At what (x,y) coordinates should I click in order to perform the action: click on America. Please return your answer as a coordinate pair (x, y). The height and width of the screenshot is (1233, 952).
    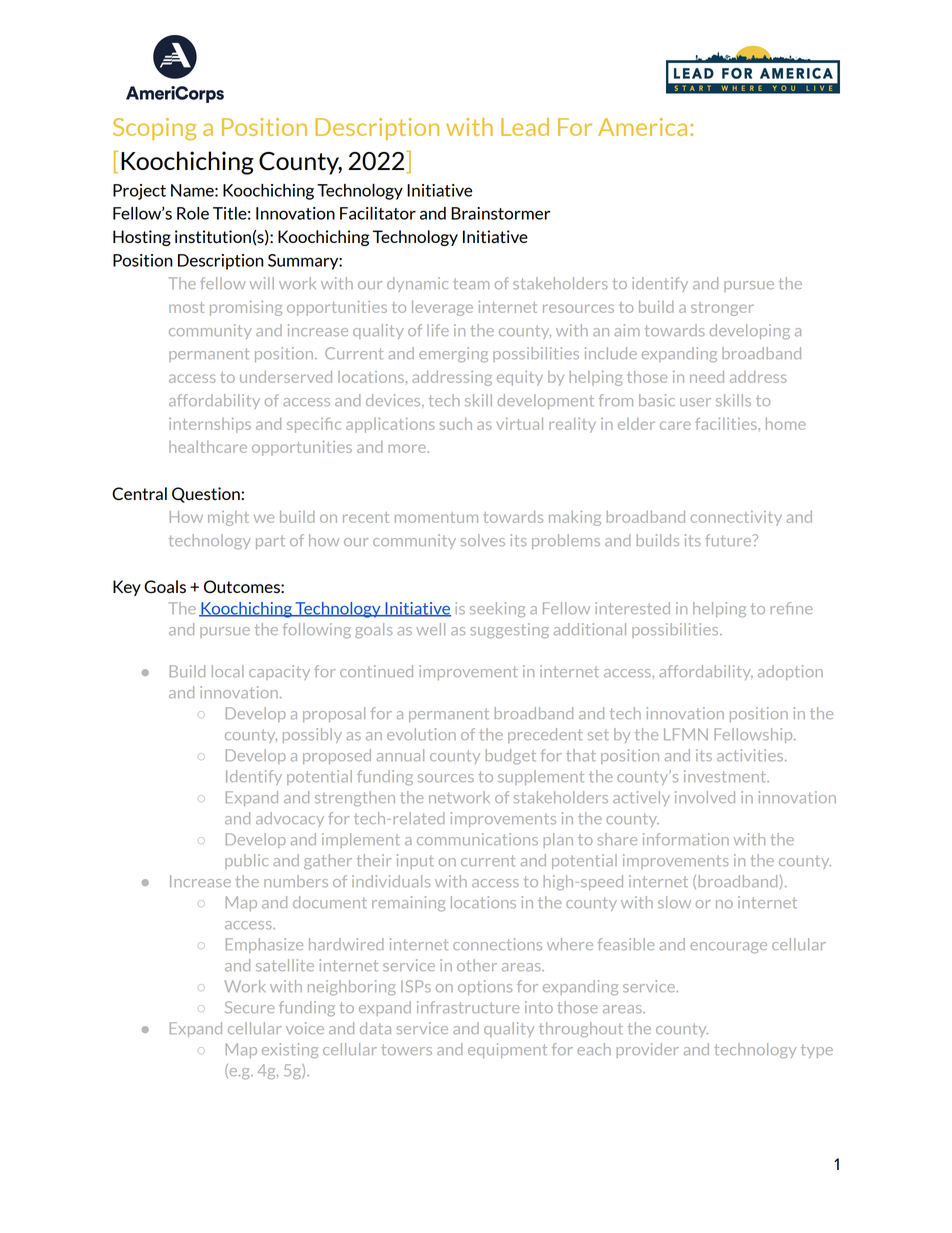
    Looking at the image, I should click on (642, 127).
